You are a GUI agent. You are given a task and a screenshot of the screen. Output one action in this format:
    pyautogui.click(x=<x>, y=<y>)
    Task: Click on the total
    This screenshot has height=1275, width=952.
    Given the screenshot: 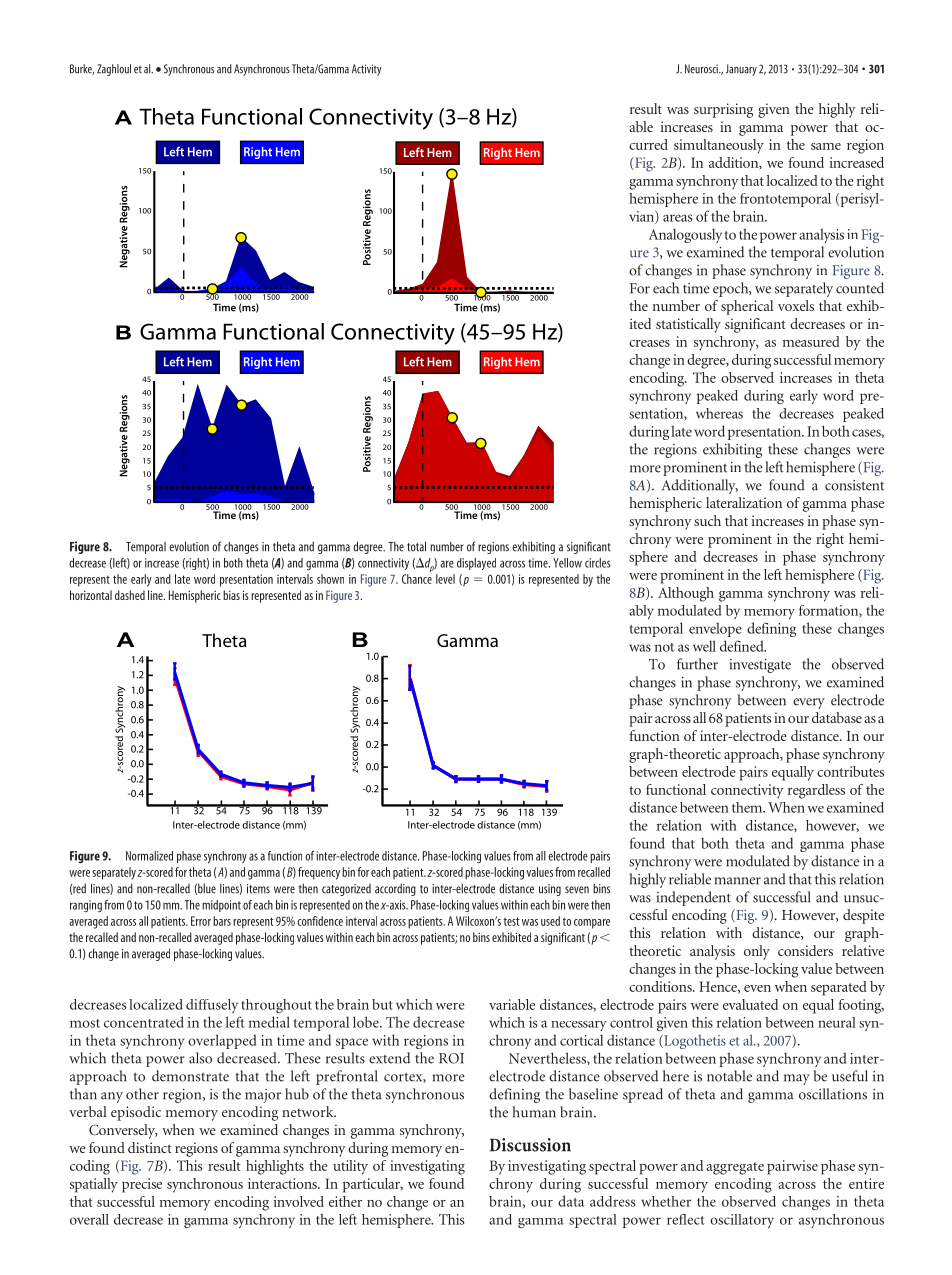 What is the action you would take?
    pyautogui.click(x=416, y=546)
